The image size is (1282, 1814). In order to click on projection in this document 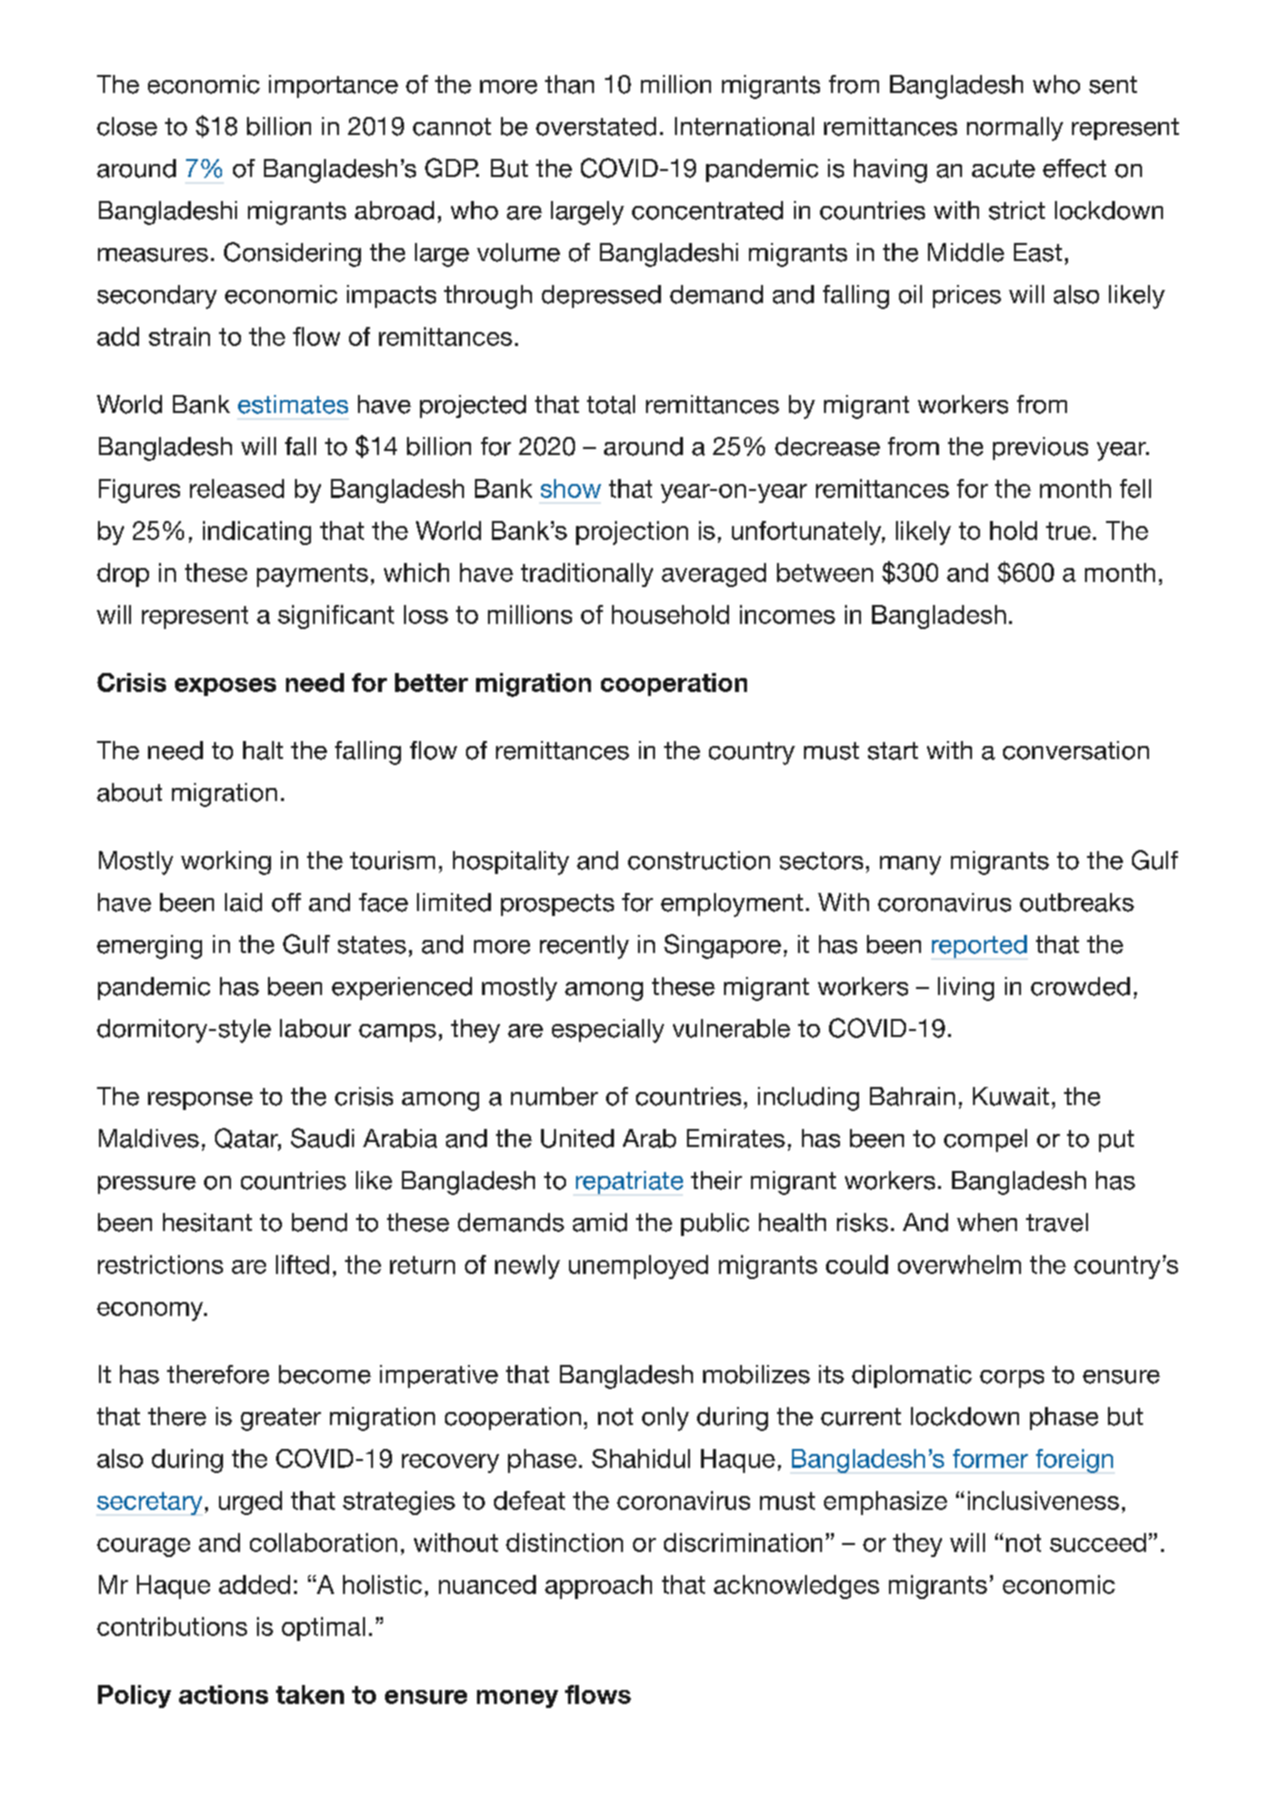, I will do `click(632, 533)`.
